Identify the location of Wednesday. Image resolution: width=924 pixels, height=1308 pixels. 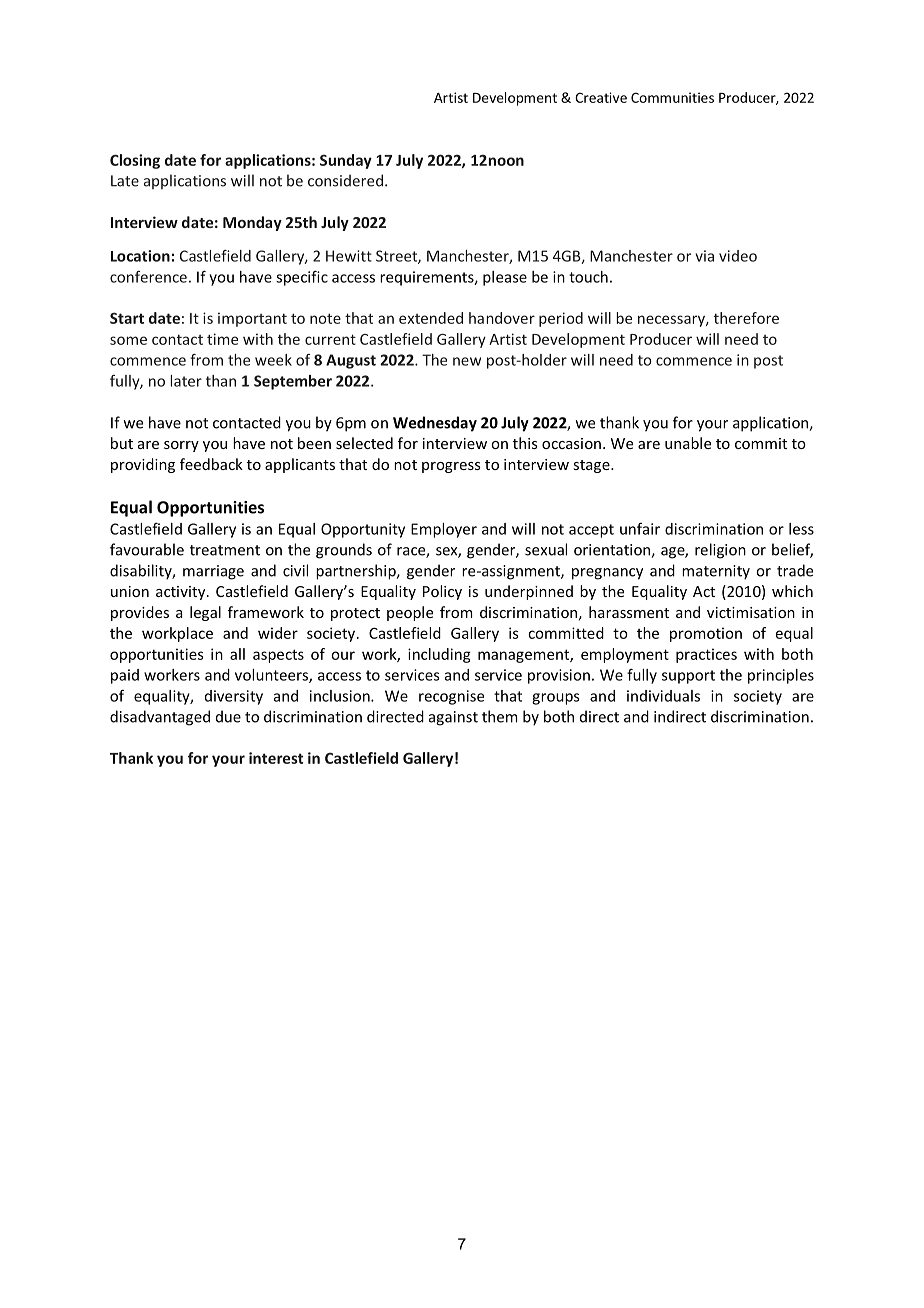
(435, 424).
